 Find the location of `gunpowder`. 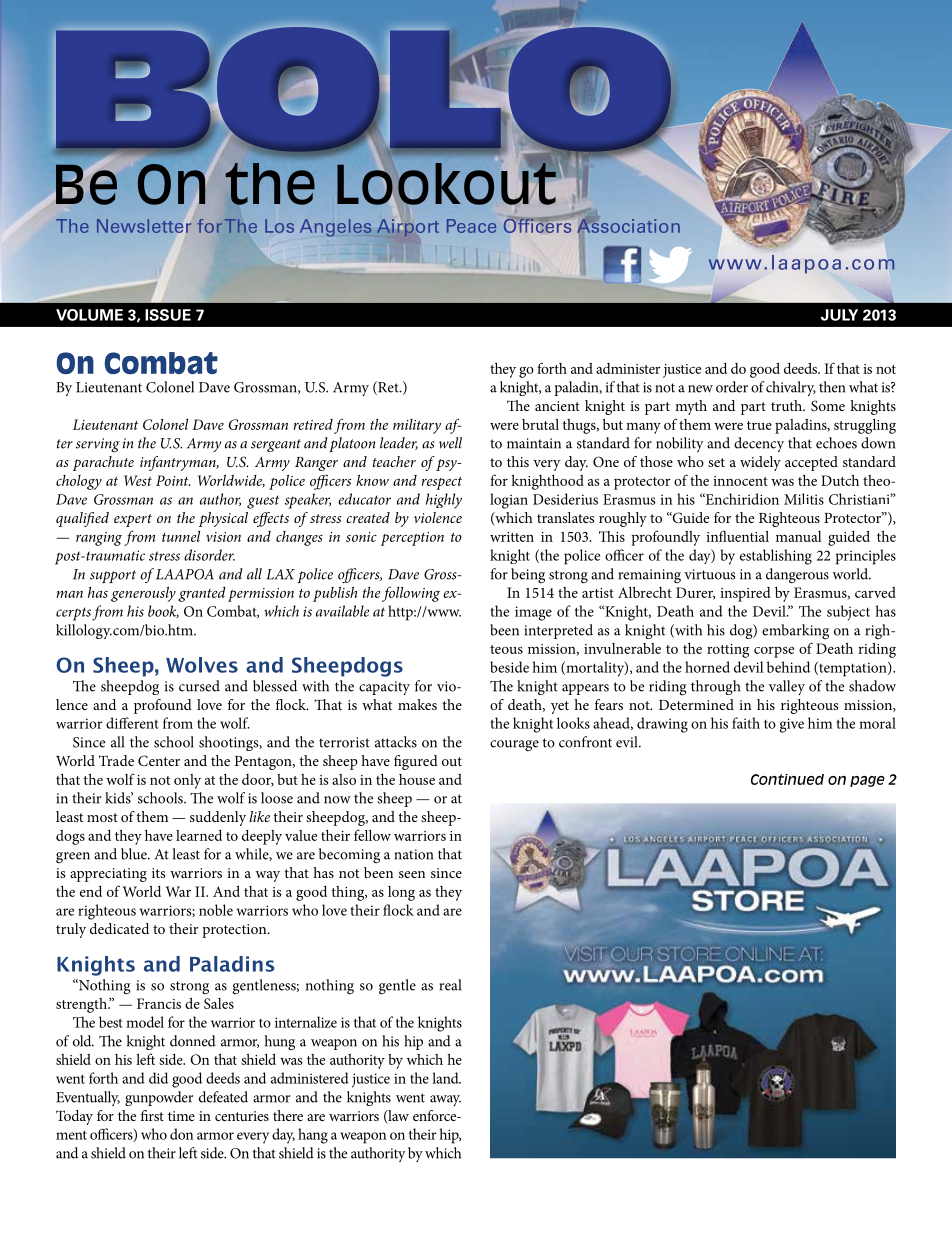

gunpowder is located at coordinates (159, 1098).
